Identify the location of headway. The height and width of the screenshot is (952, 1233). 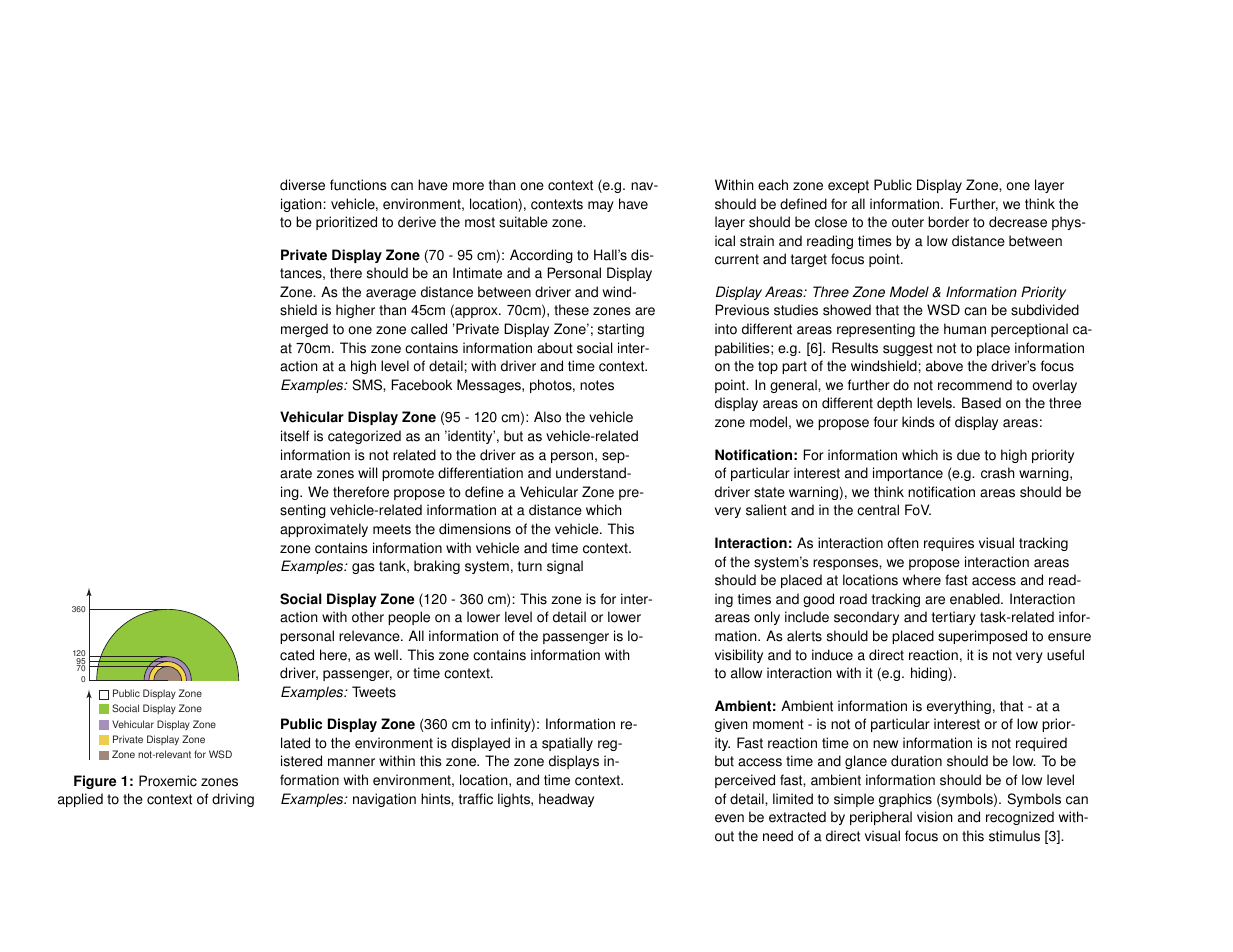
(566, 800).
